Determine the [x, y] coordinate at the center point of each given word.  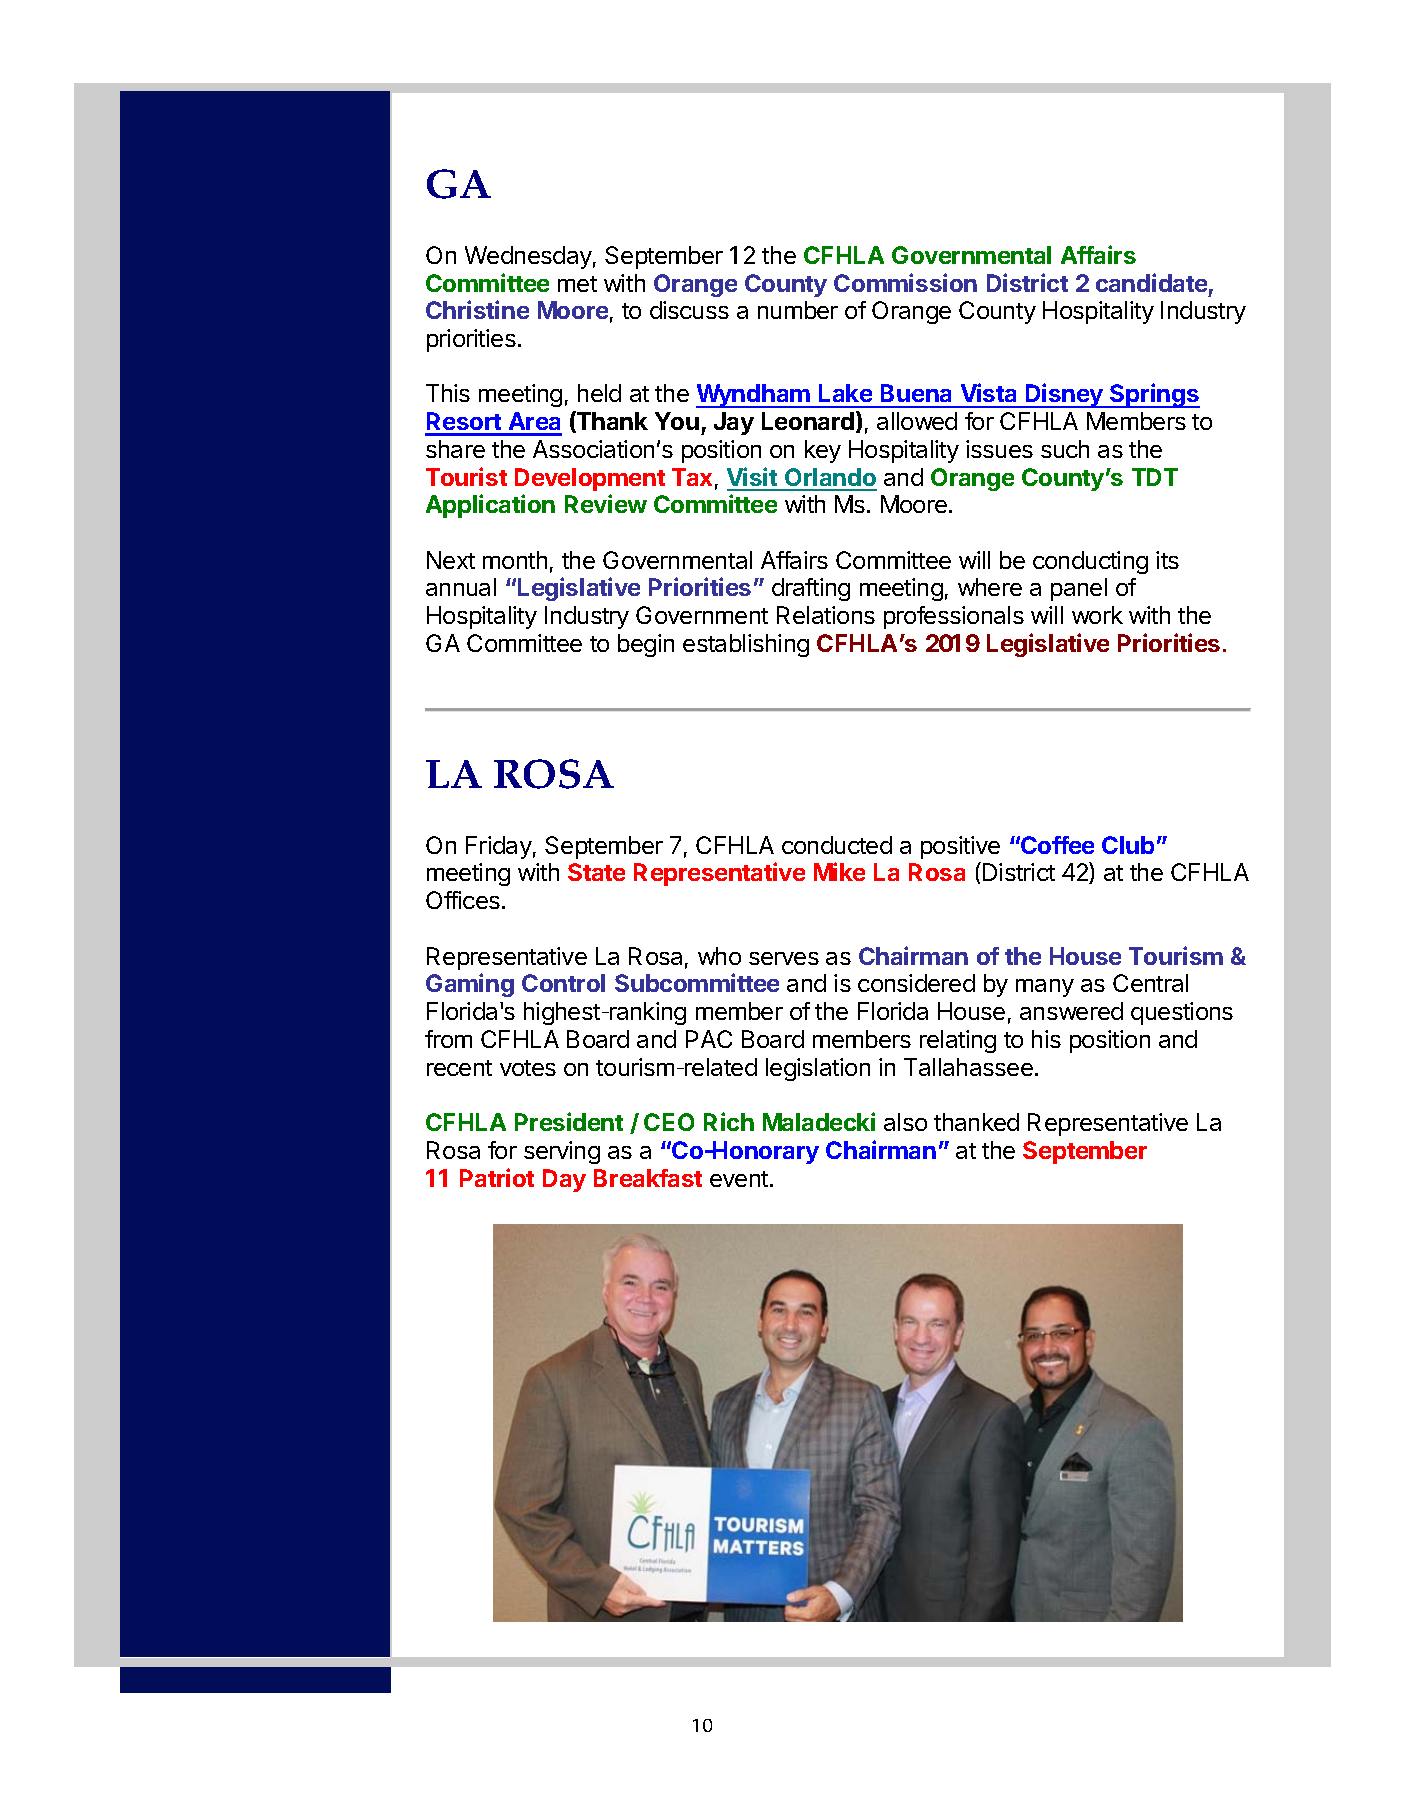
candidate [1151, 282]
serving [562, 1152]
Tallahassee [968, 1067]
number [798, 310]
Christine [477, 309]
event [739, 1179]
